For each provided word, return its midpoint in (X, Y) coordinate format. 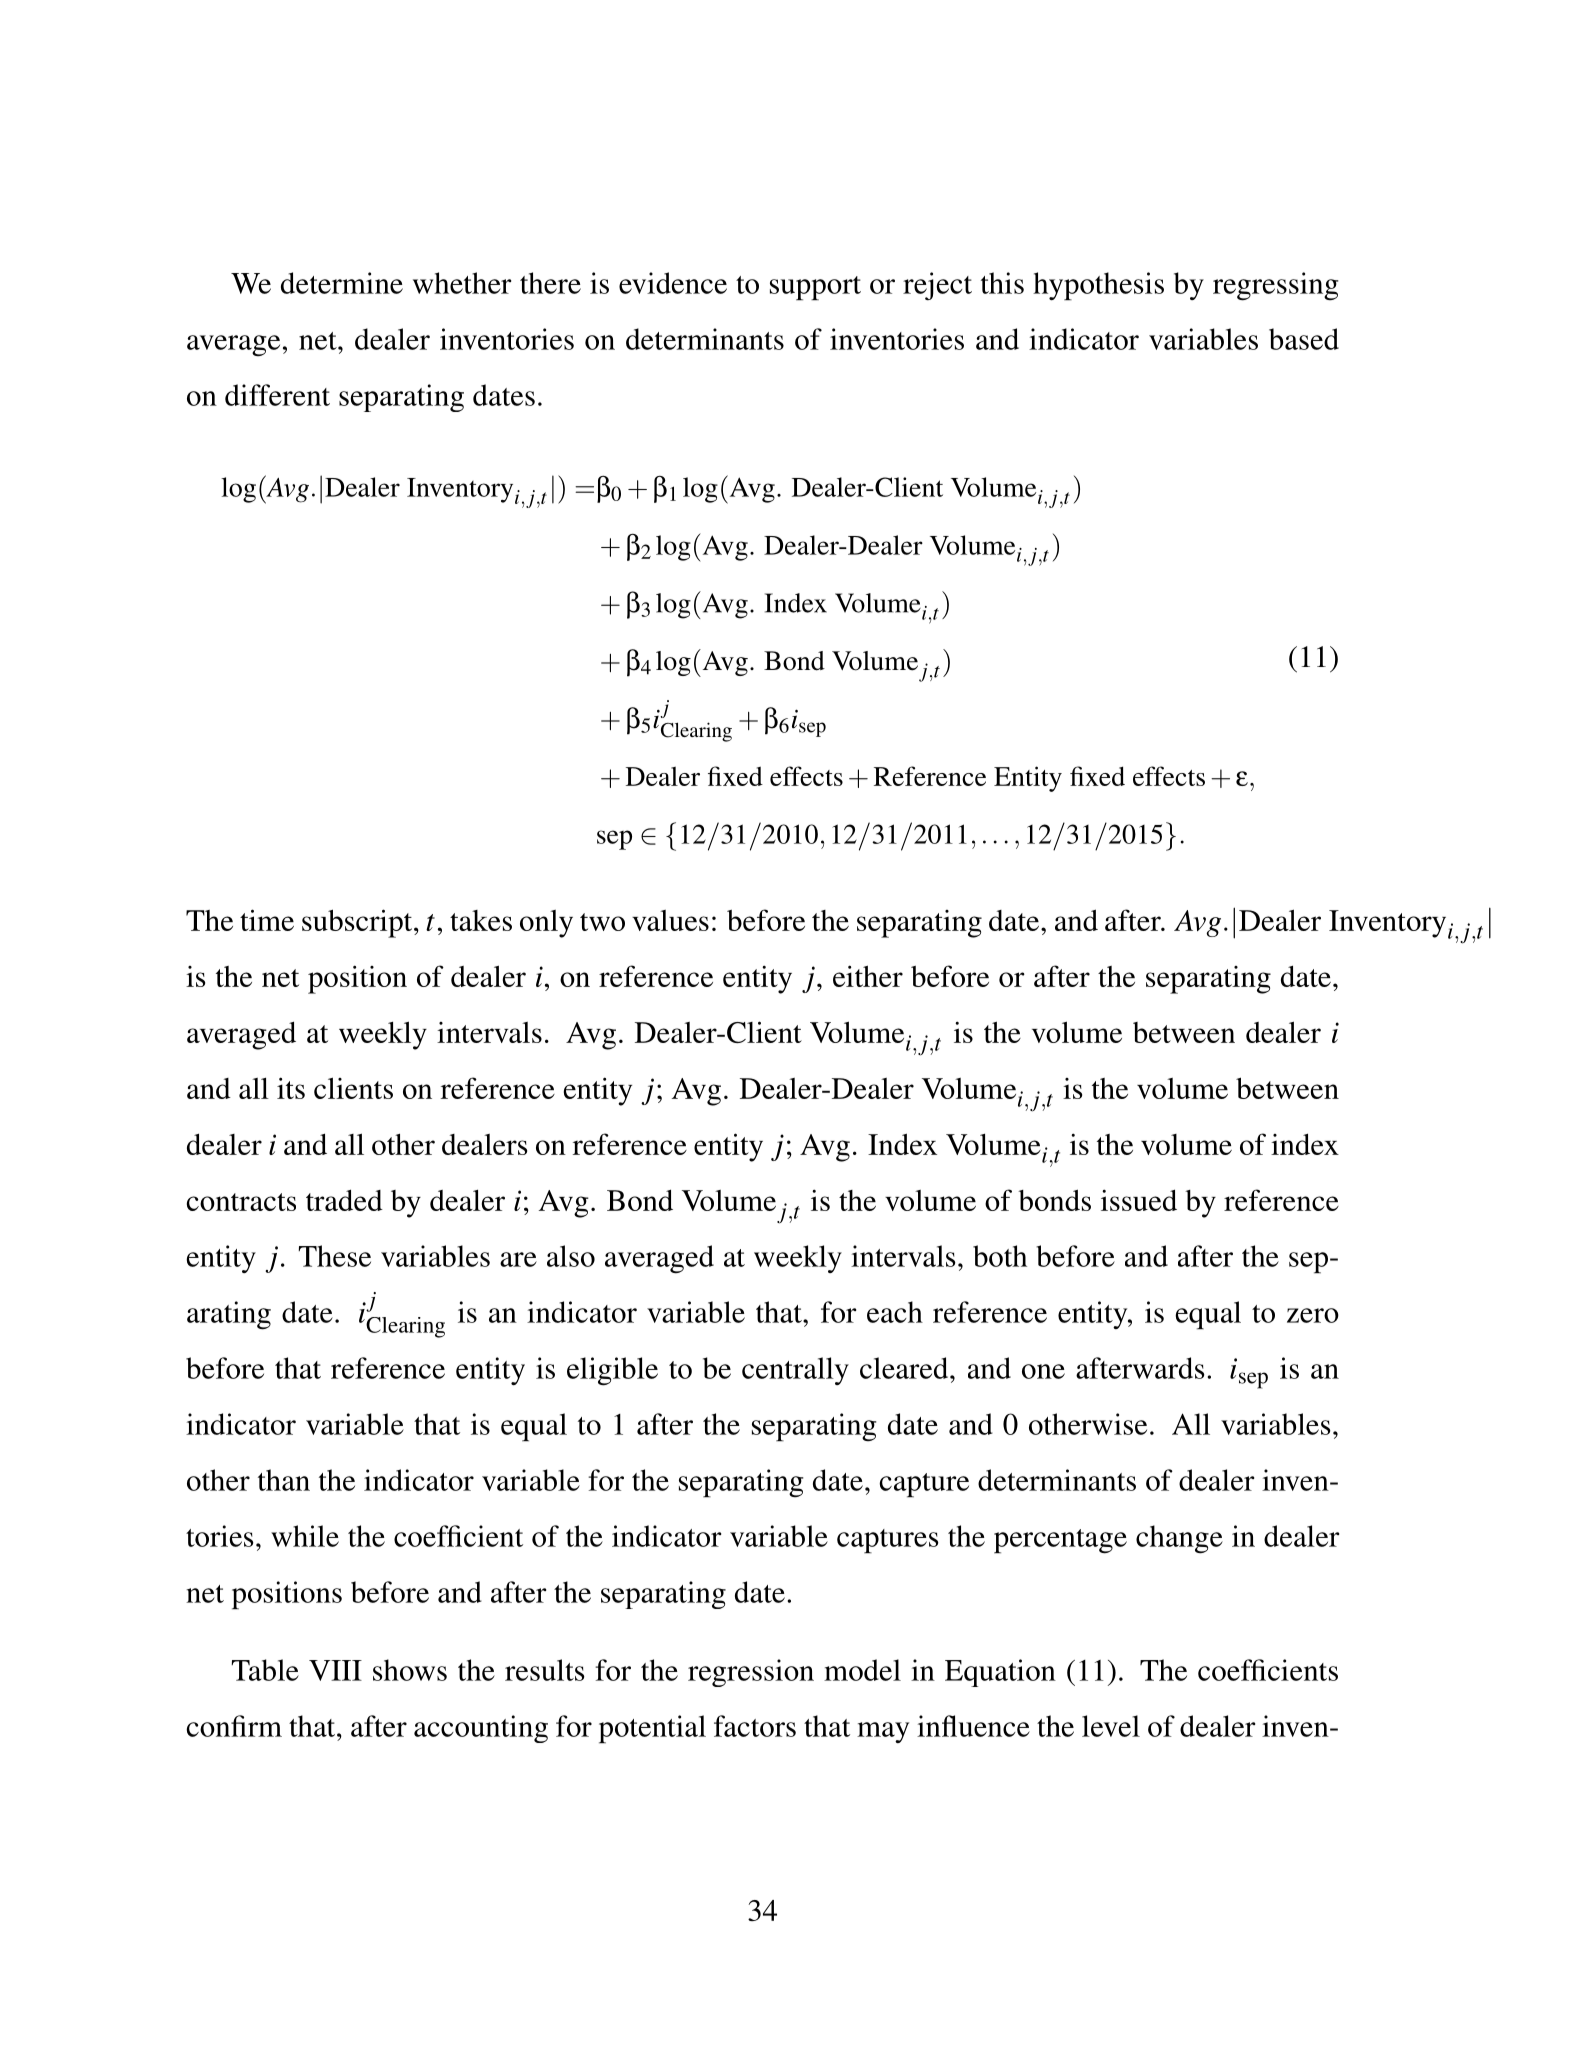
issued (1139, 1200)
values (670, 920)
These (334, 1256)
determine (342, 283)
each (895, 1312)
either (868, 976)
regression (751, 1673)
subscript (358, 923)
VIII (335, 1670)
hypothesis (1098, 286)
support (815, 288)
